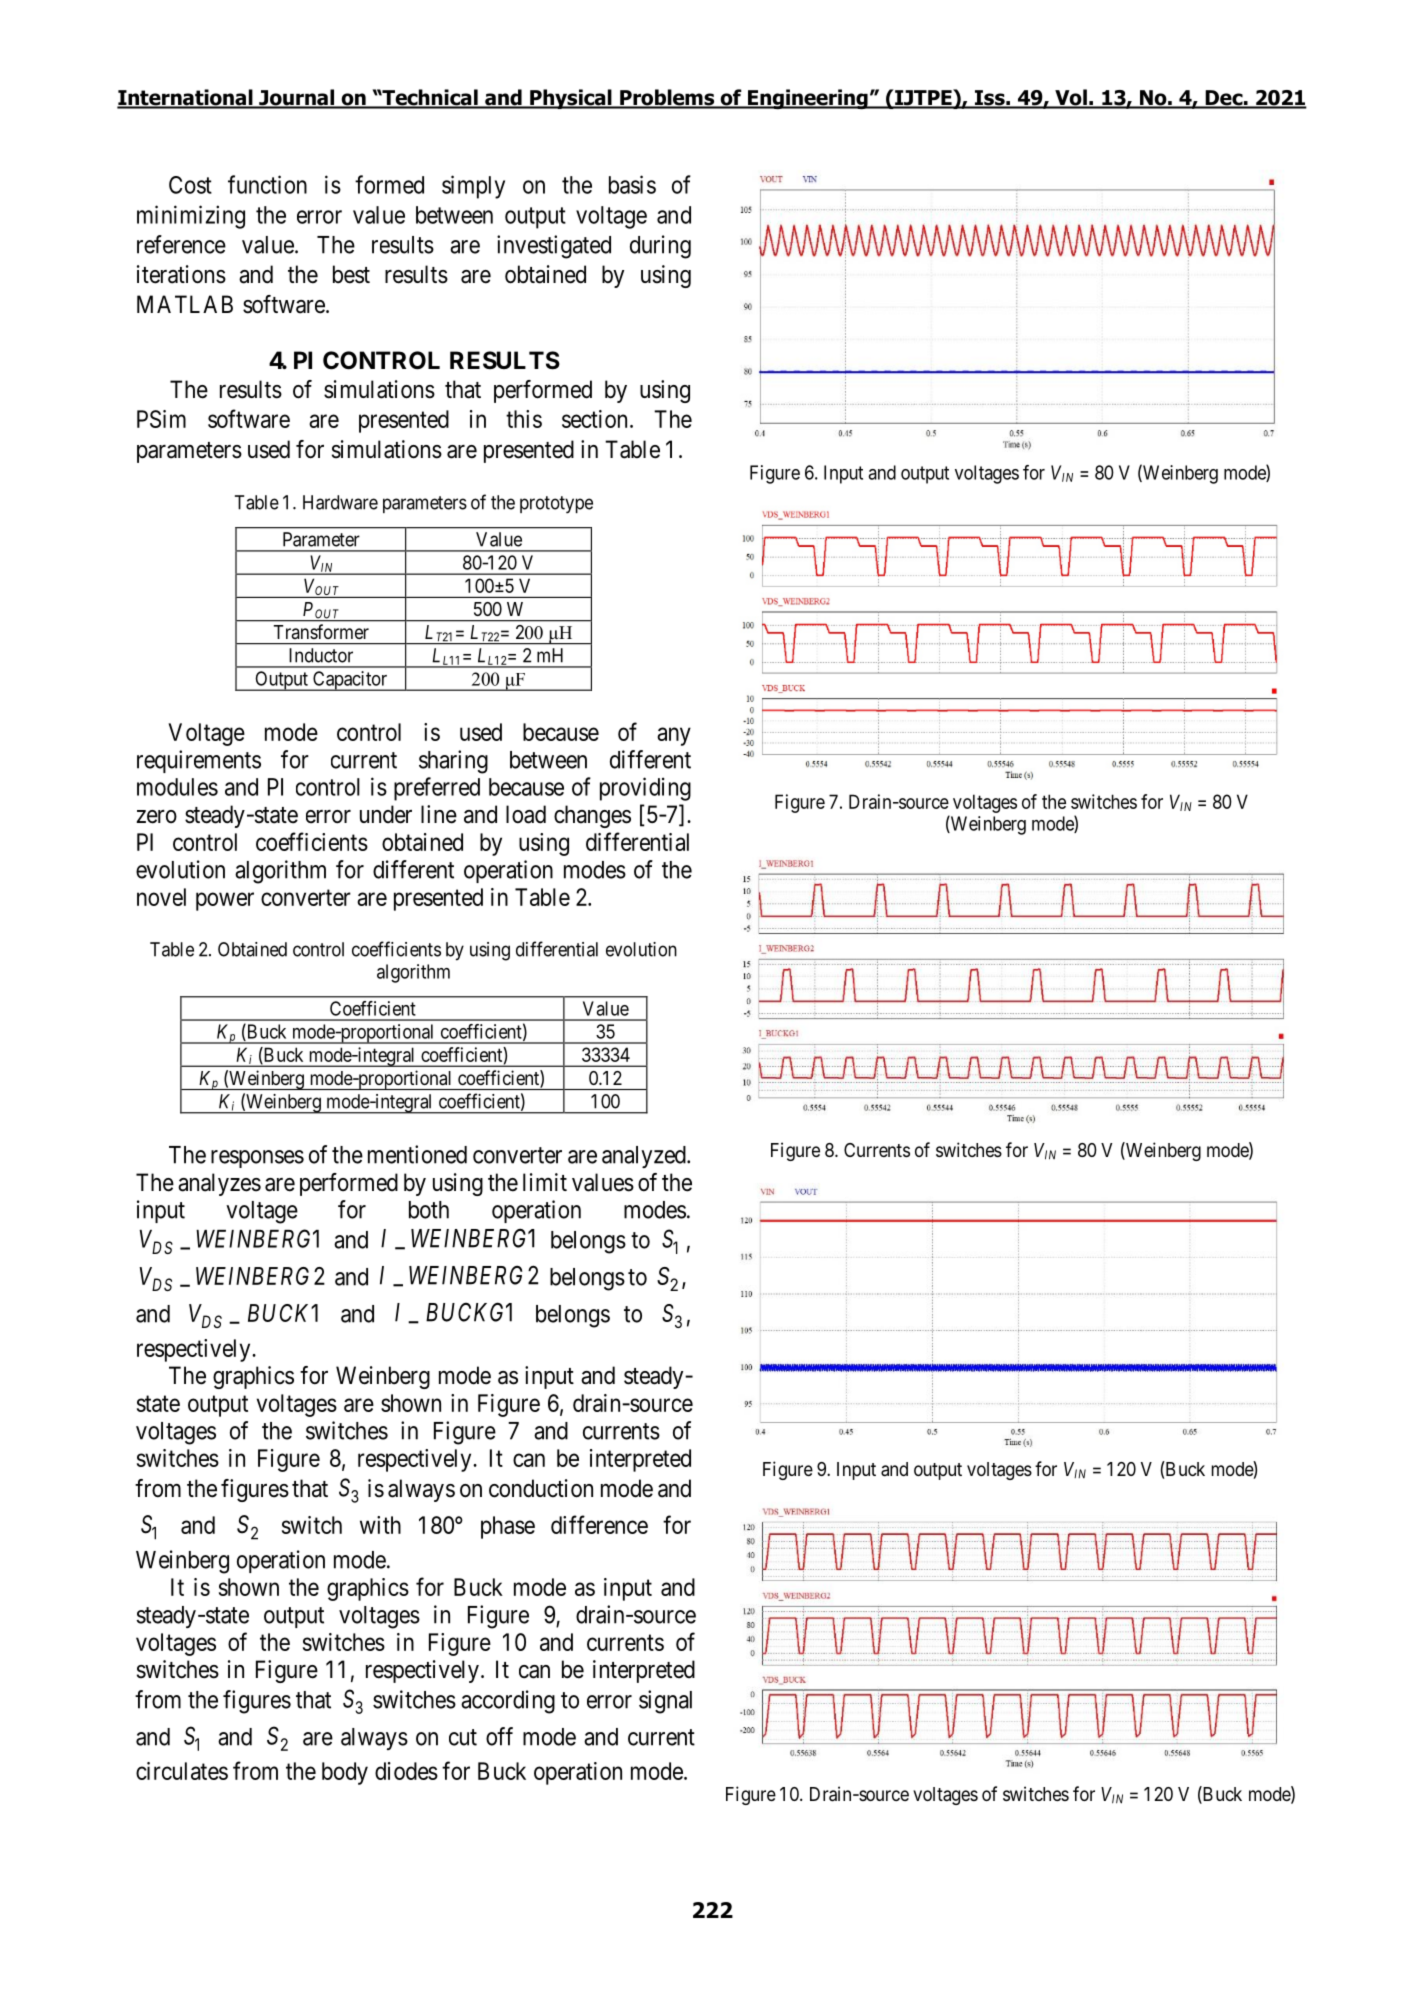 The image size is (1424, 2014). I want to click on simply, so click(473, 187).
